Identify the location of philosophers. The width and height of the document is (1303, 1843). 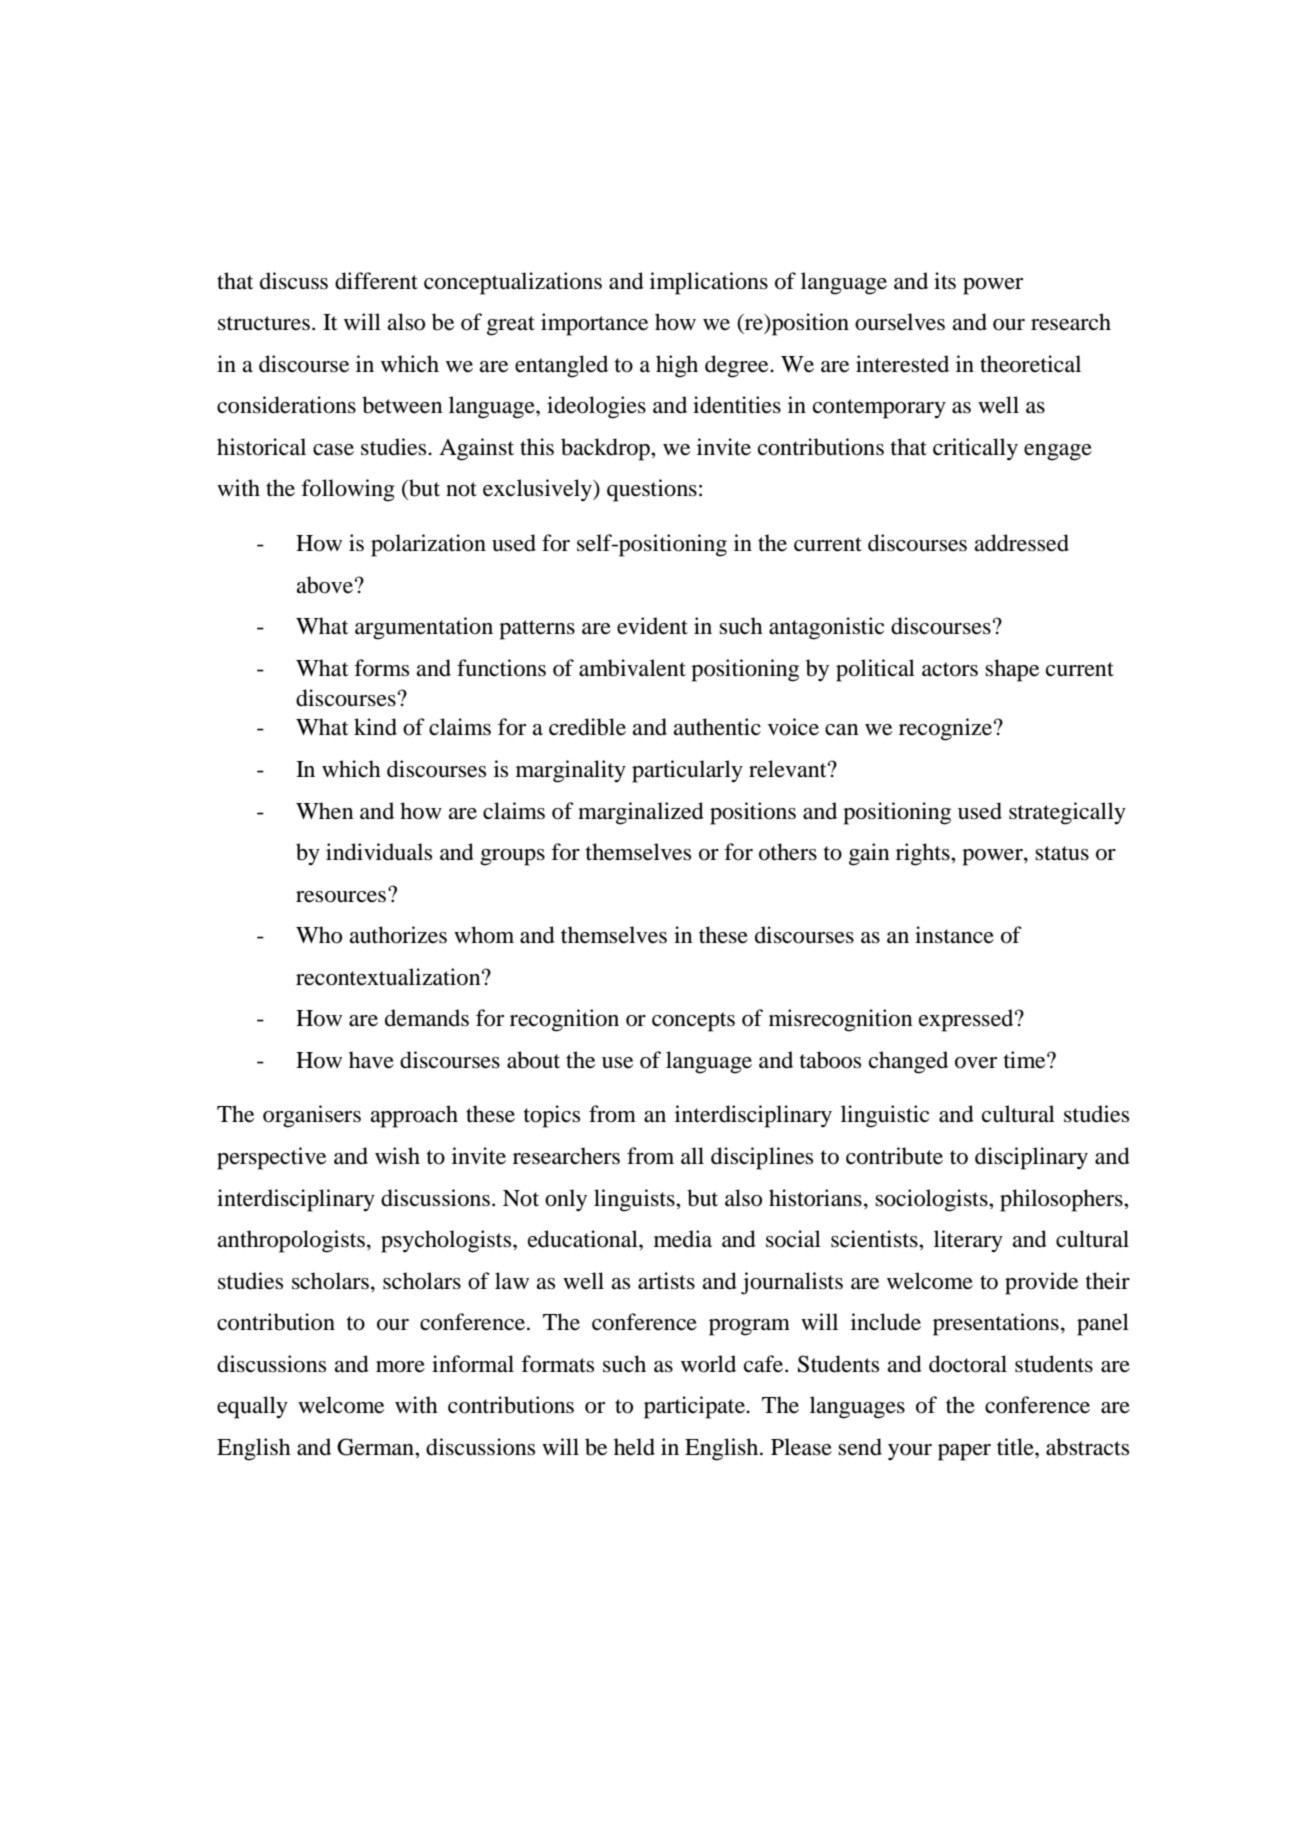
(1062, 1200).
